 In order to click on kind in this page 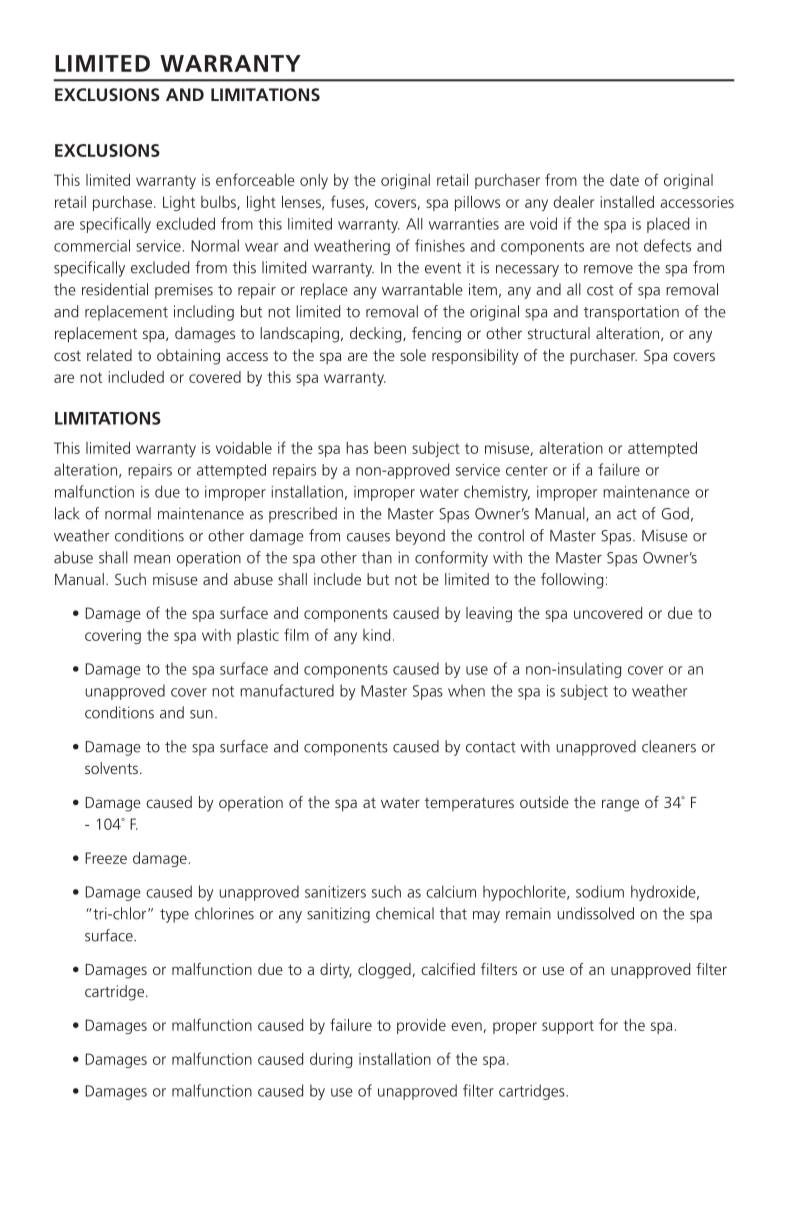, I will do `click(376, 635)`.
